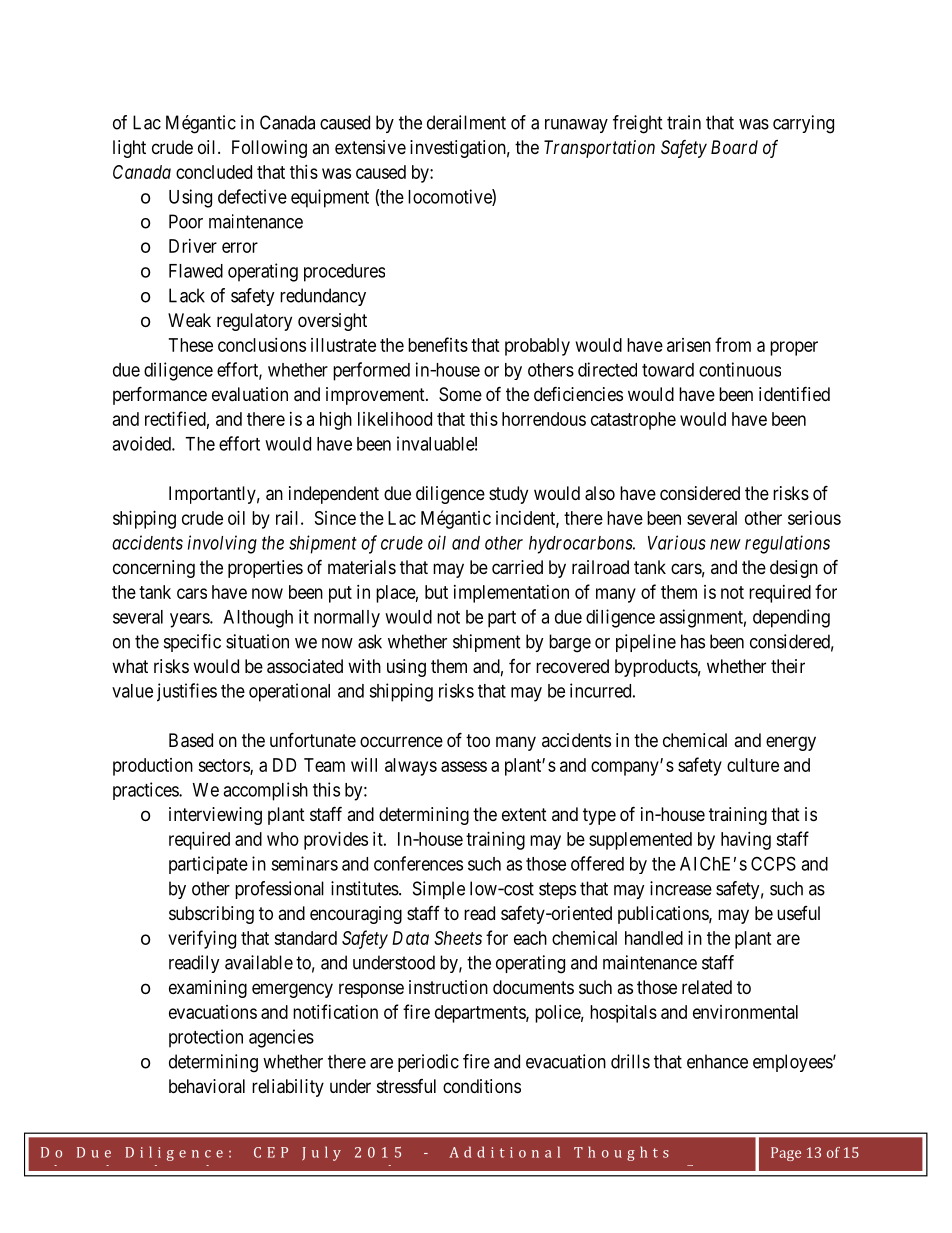 The image size is (952, 1233). What do you see at coordinates (734, 147) in the screenshot?
I see `Board` at bounding box center [734, 147].
